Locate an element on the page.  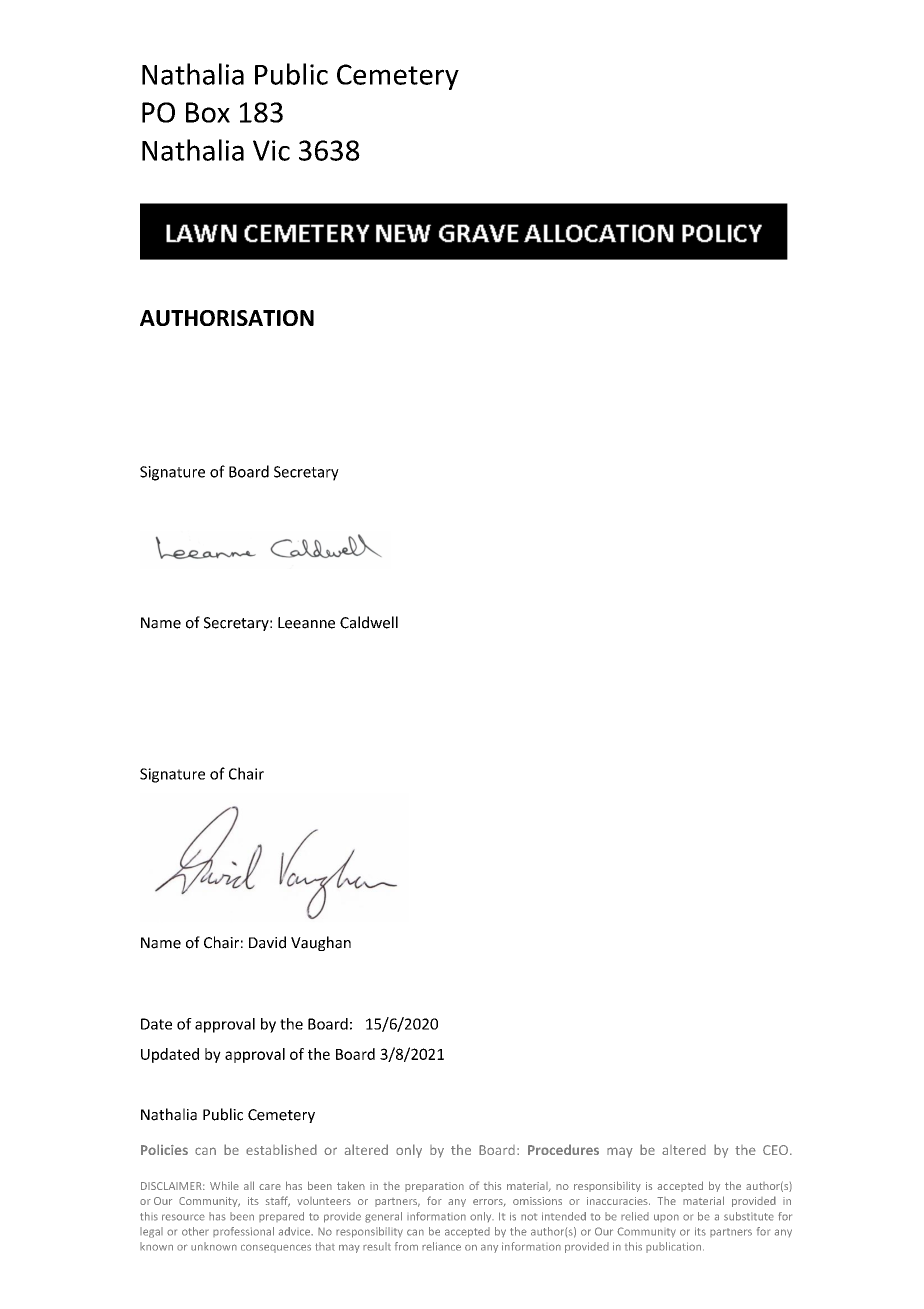
upon is located at coordinates (666, 1218).
